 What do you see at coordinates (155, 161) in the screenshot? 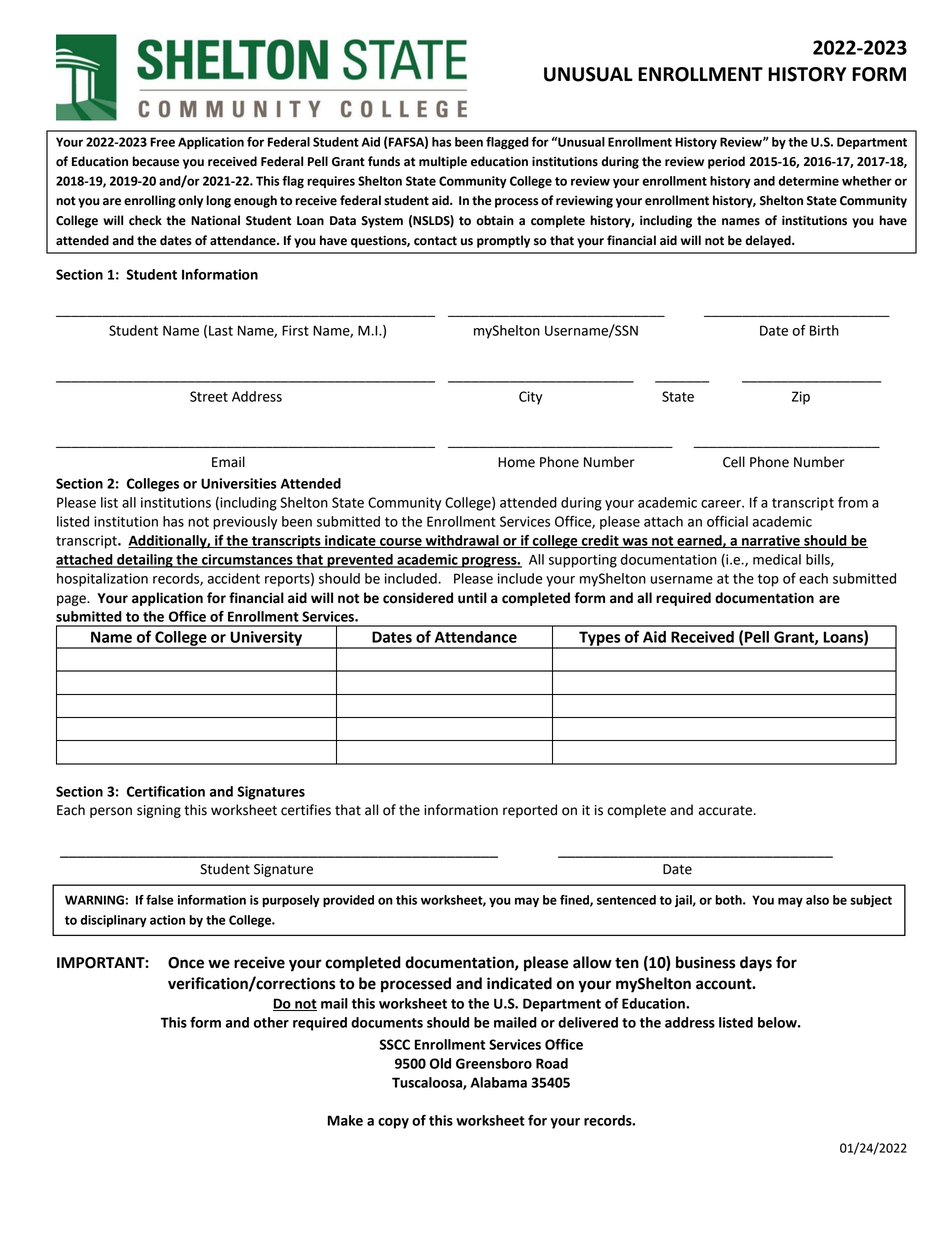
I see `because` at bounding box center [155, 161].
